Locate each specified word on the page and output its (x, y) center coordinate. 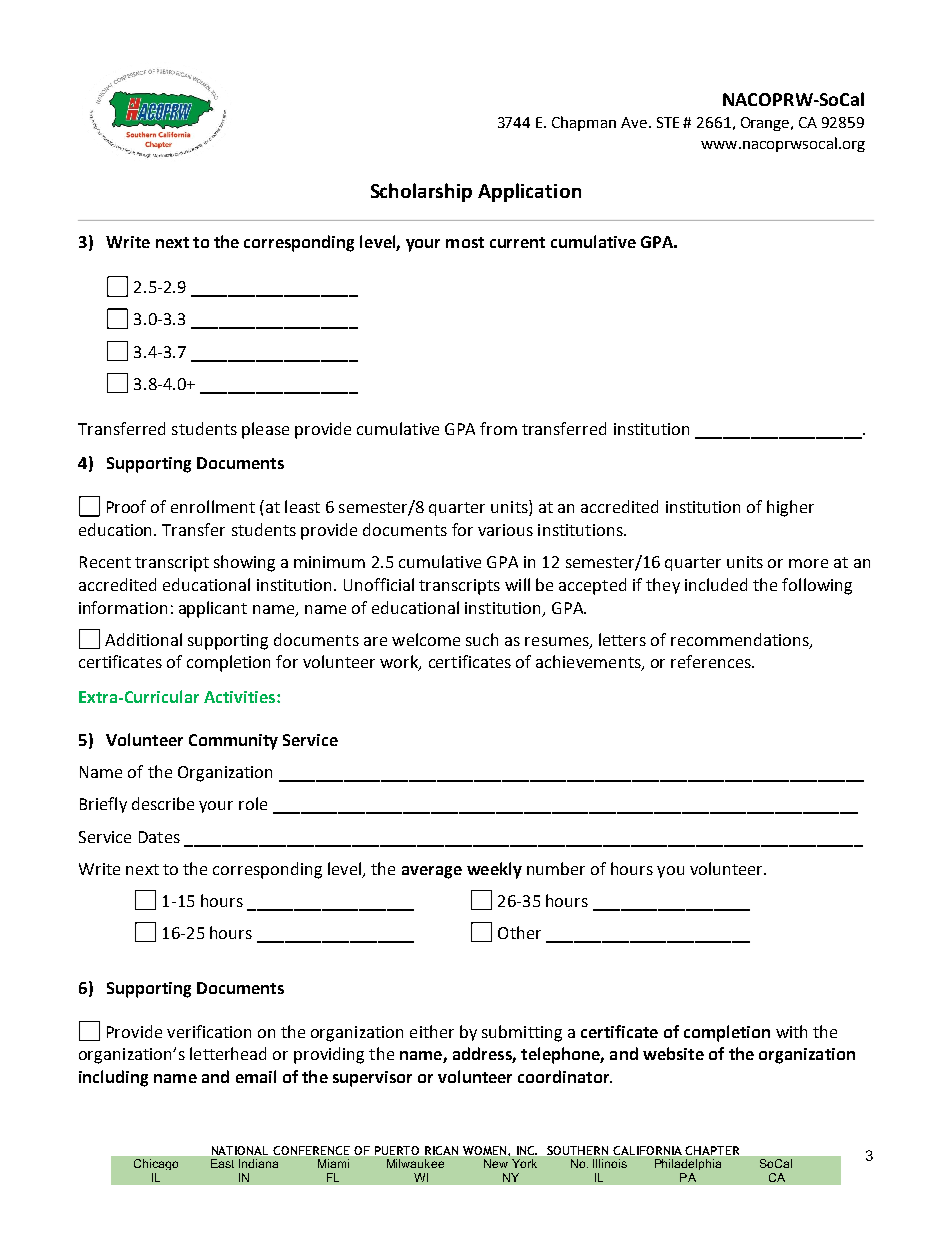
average (432, 872)
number (556, 868)
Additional (143, 639)
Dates (159, 837)
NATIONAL (240, 1150)
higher (790, 508)
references (712, 661)
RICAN (441, 1150)
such (482, 639)
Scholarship (421, 192)
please (265, 430)
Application (529, 192)
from (498, 428)
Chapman (584, 123)
